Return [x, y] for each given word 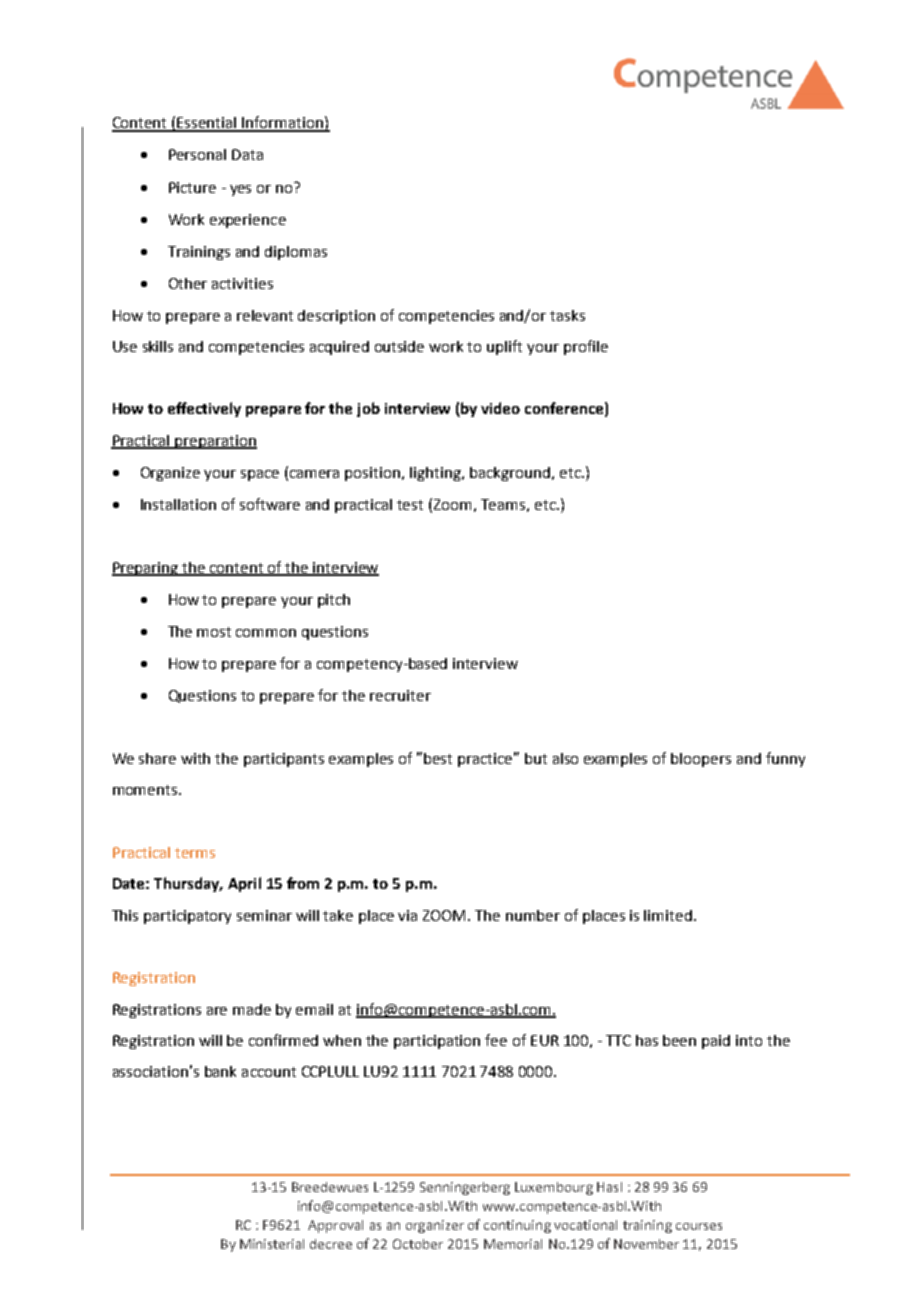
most [214, 632]
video [500, 408]
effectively [204, 409]
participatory [187, 917]
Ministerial [272, 1244]
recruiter [400, 695]
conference [564, 408]
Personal [197, 154]
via [407, 915]
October [418, 1244]
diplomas [296, 253]
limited [668, 915]
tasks [567, 315]
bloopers [701, 760]
